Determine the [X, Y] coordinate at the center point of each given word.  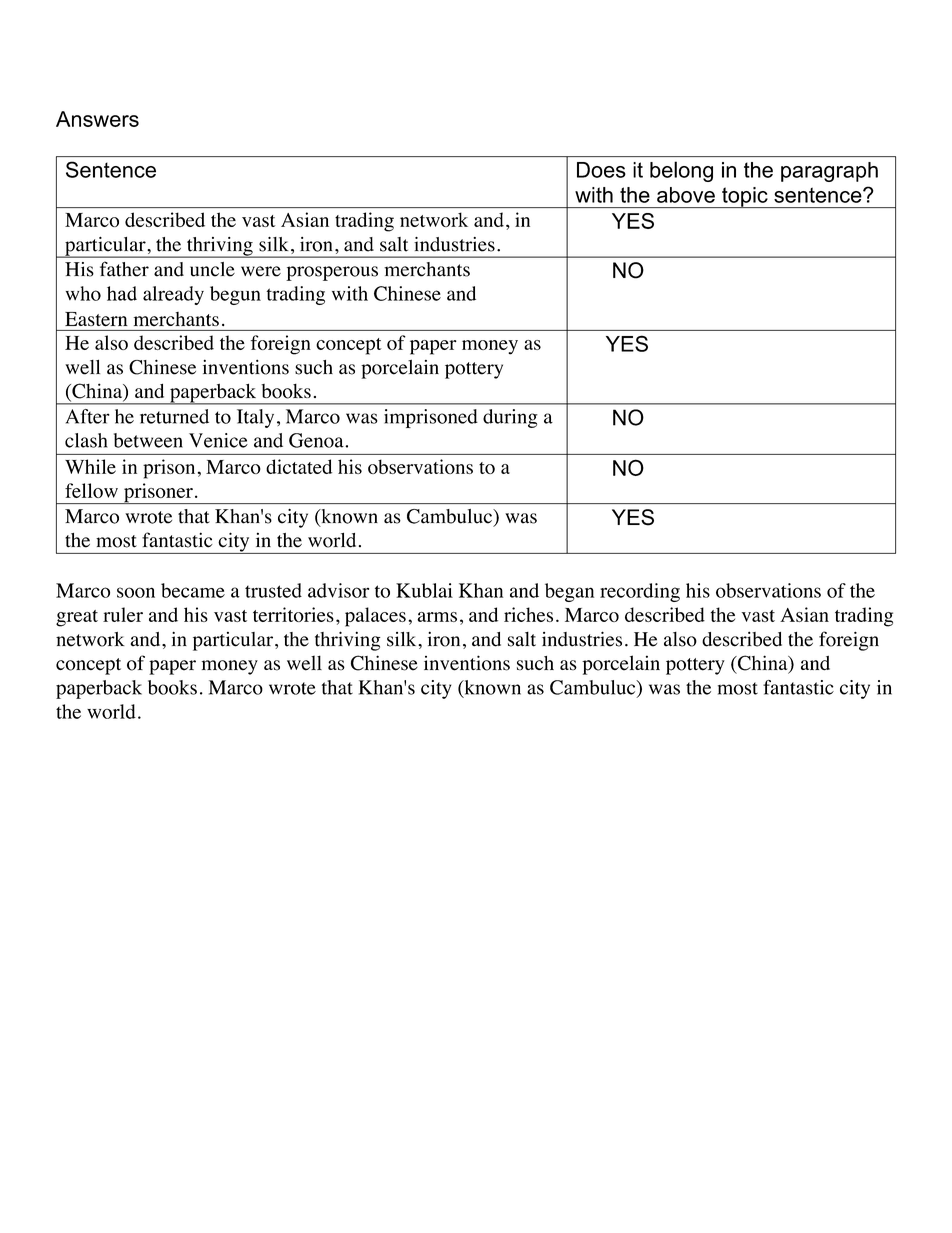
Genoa [317, 440]
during [510, 418]
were [261, 271]
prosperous [332, 273]
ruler [123, 614]
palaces [375, 617]
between [148, 440]
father [124, 269]
